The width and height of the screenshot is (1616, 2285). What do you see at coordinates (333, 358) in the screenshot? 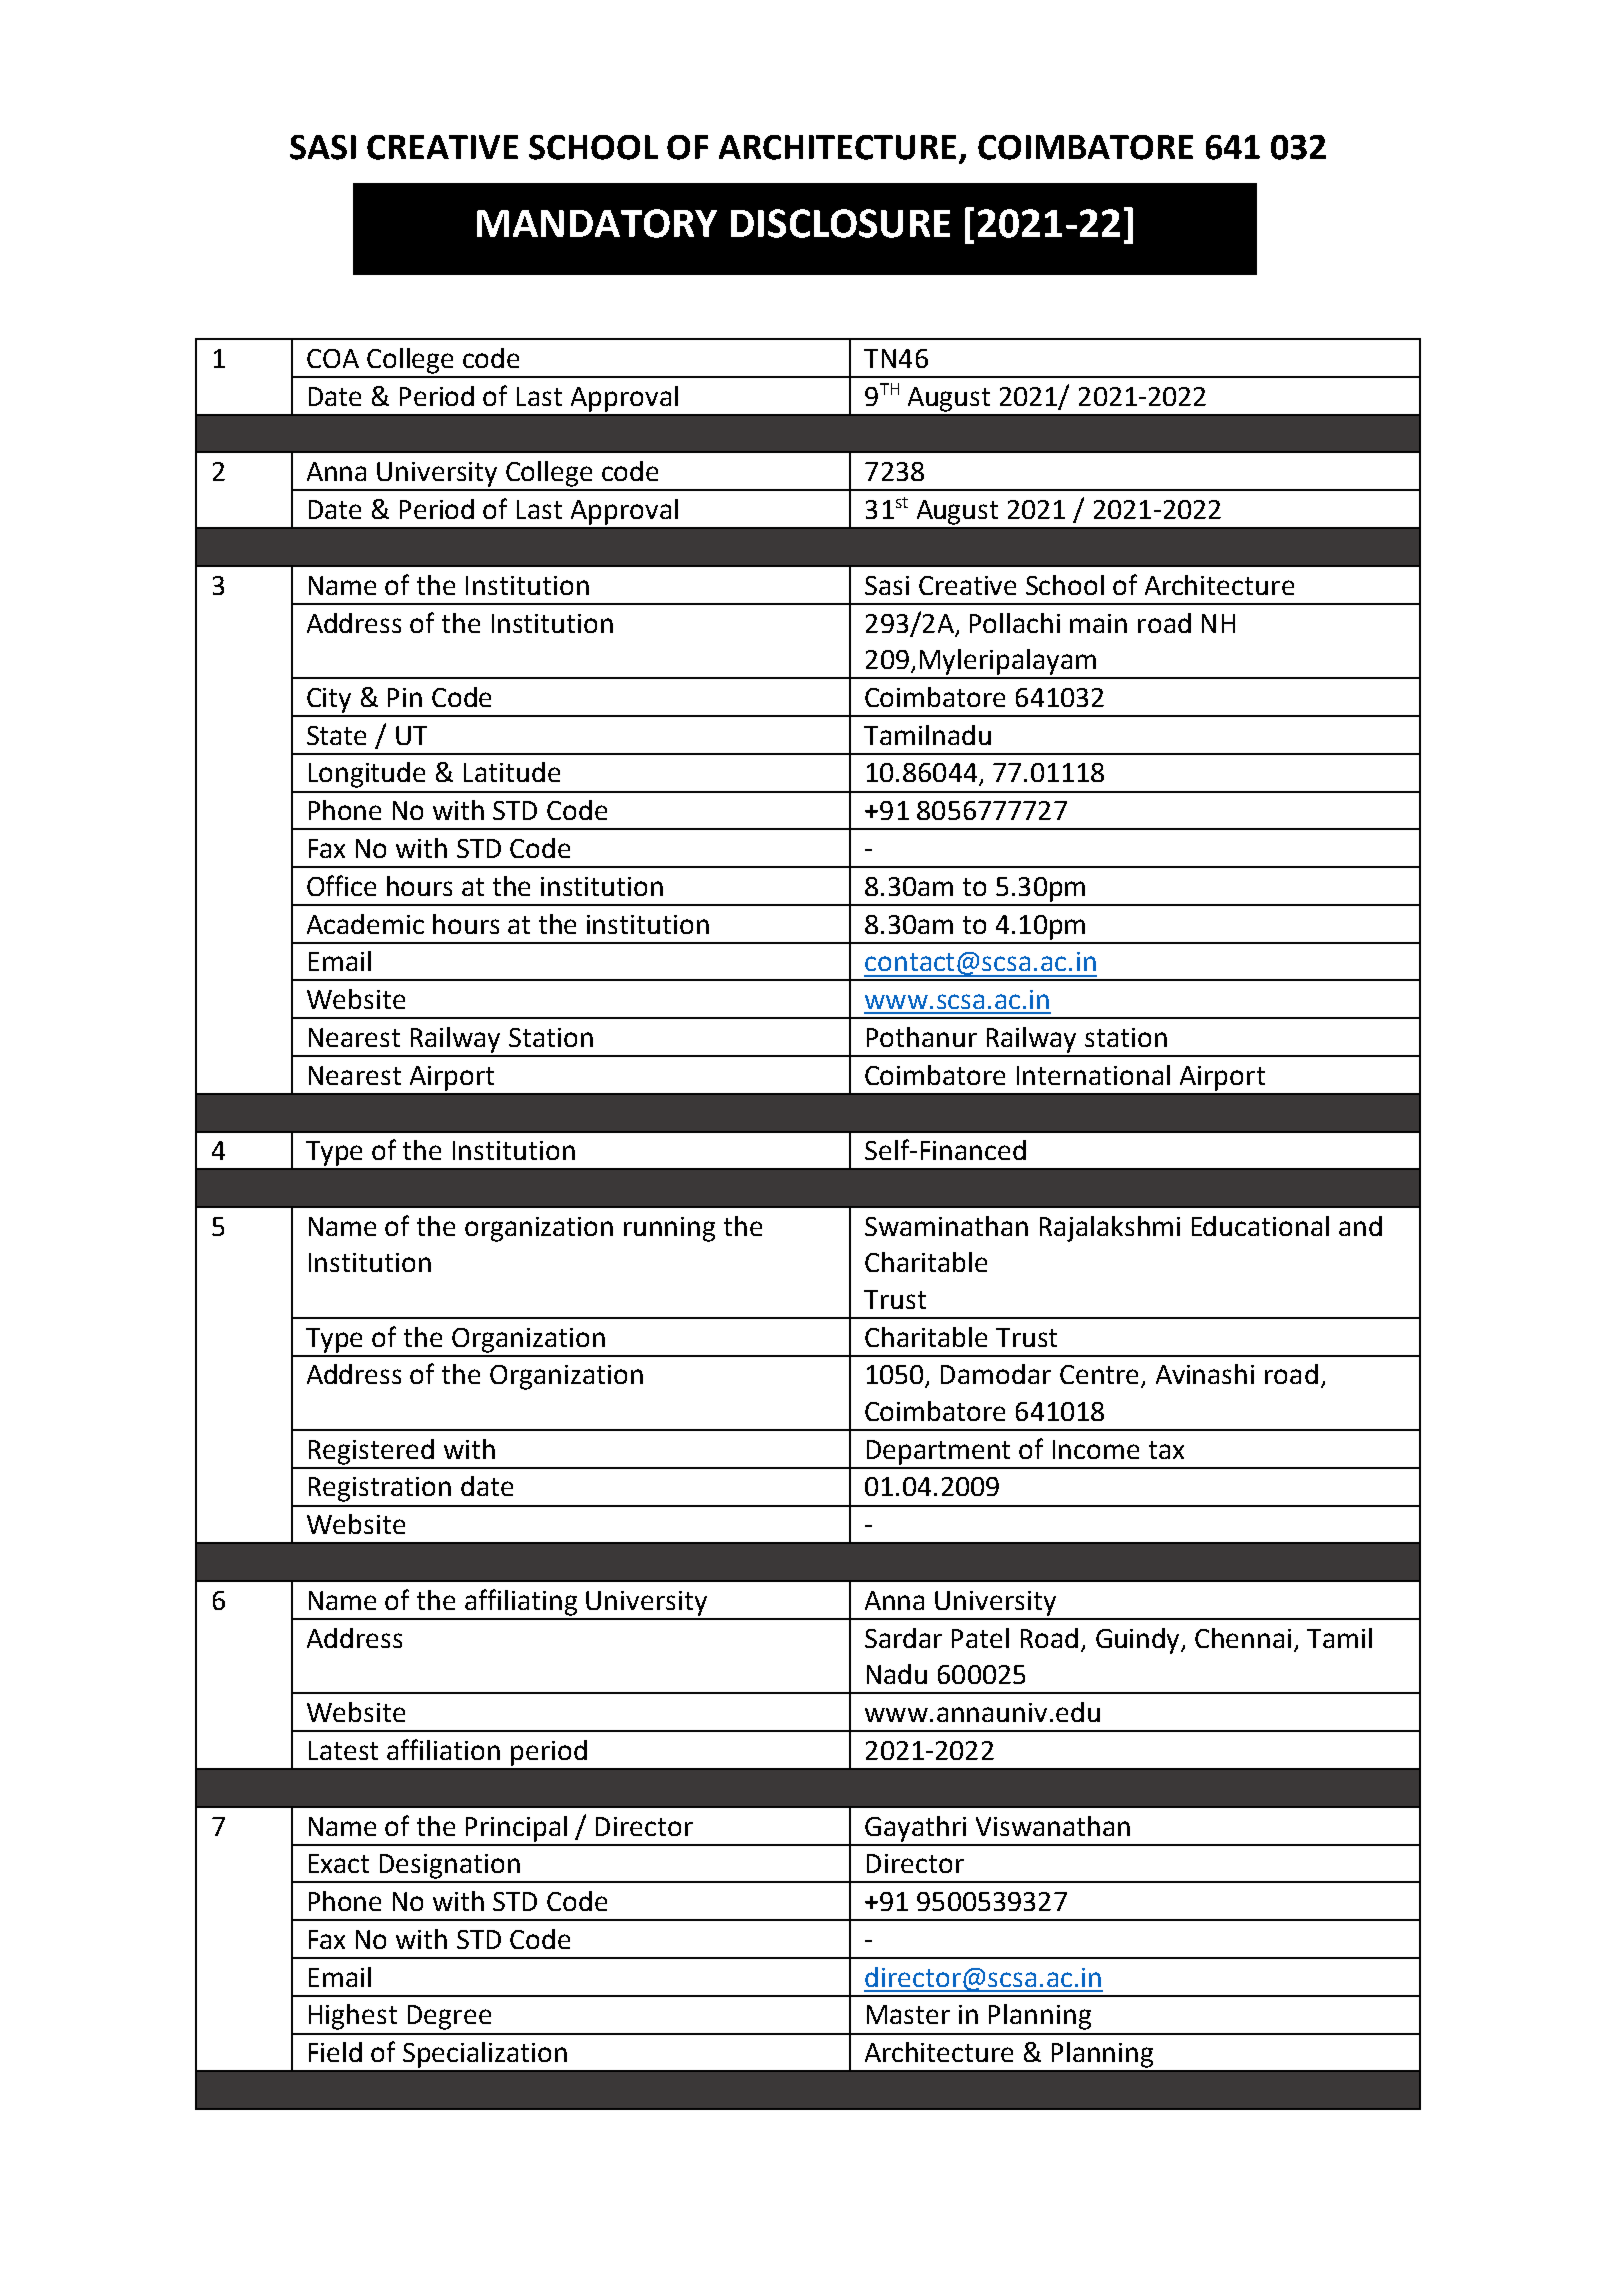
I see `COA` at bounding box center [333, 358].
